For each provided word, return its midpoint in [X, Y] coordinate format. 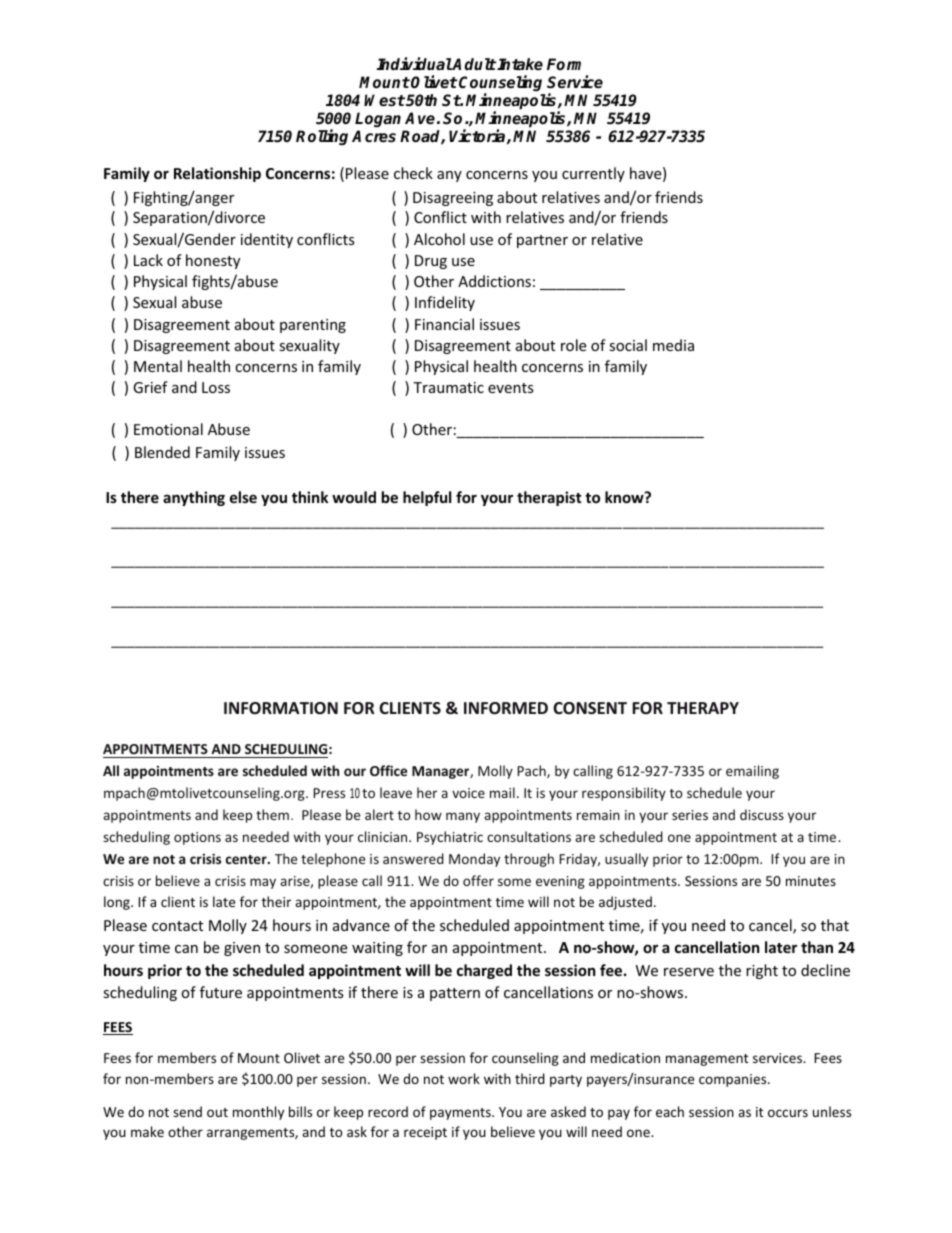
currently [593, 174]
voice [468, 793]
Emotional [168, 429]
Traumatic [448, 387]
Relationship [217, 174]
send [187, 1111]
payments [461, 1114]
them [272, 814]
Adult [473, 64]
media [673, 345]
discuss [762, 814]
